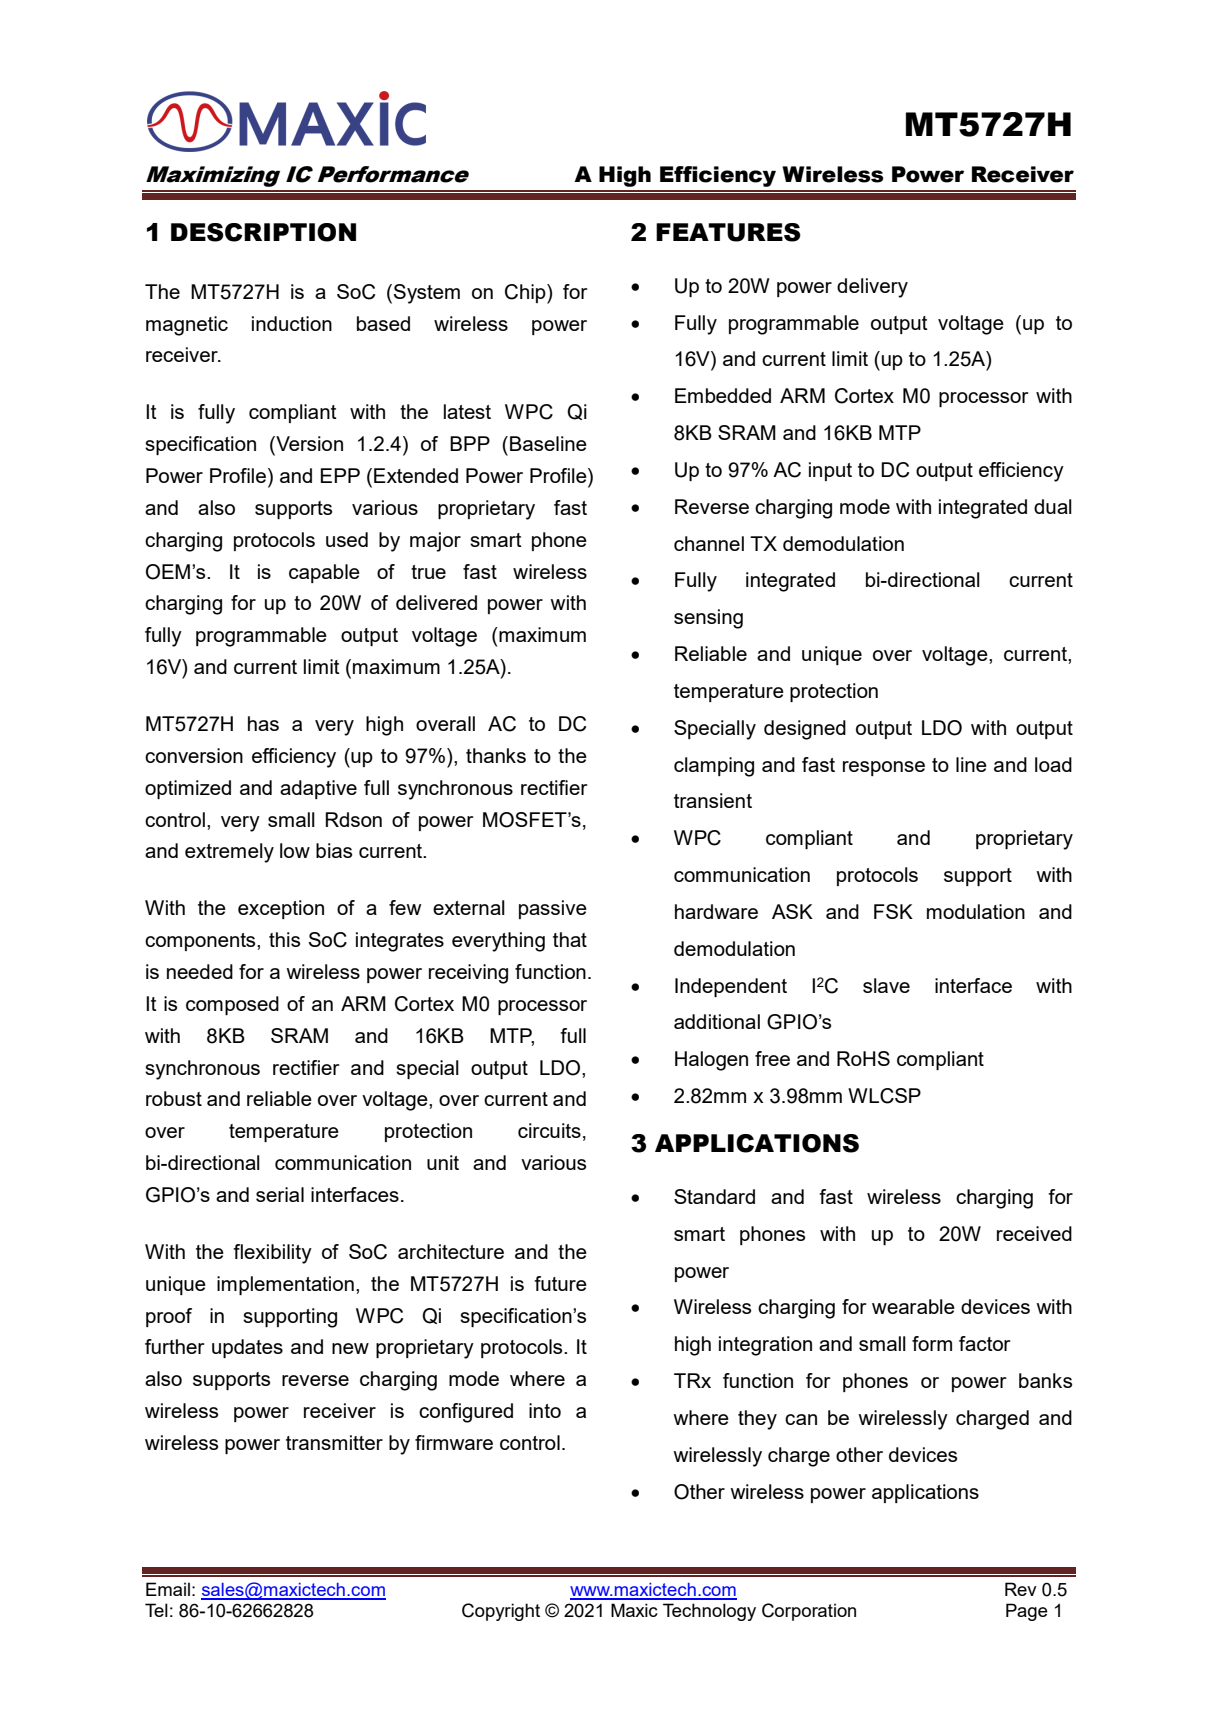  Describe the element at coordinates (501, 1612) in the screenshot. I see `Copyright` at that location.
